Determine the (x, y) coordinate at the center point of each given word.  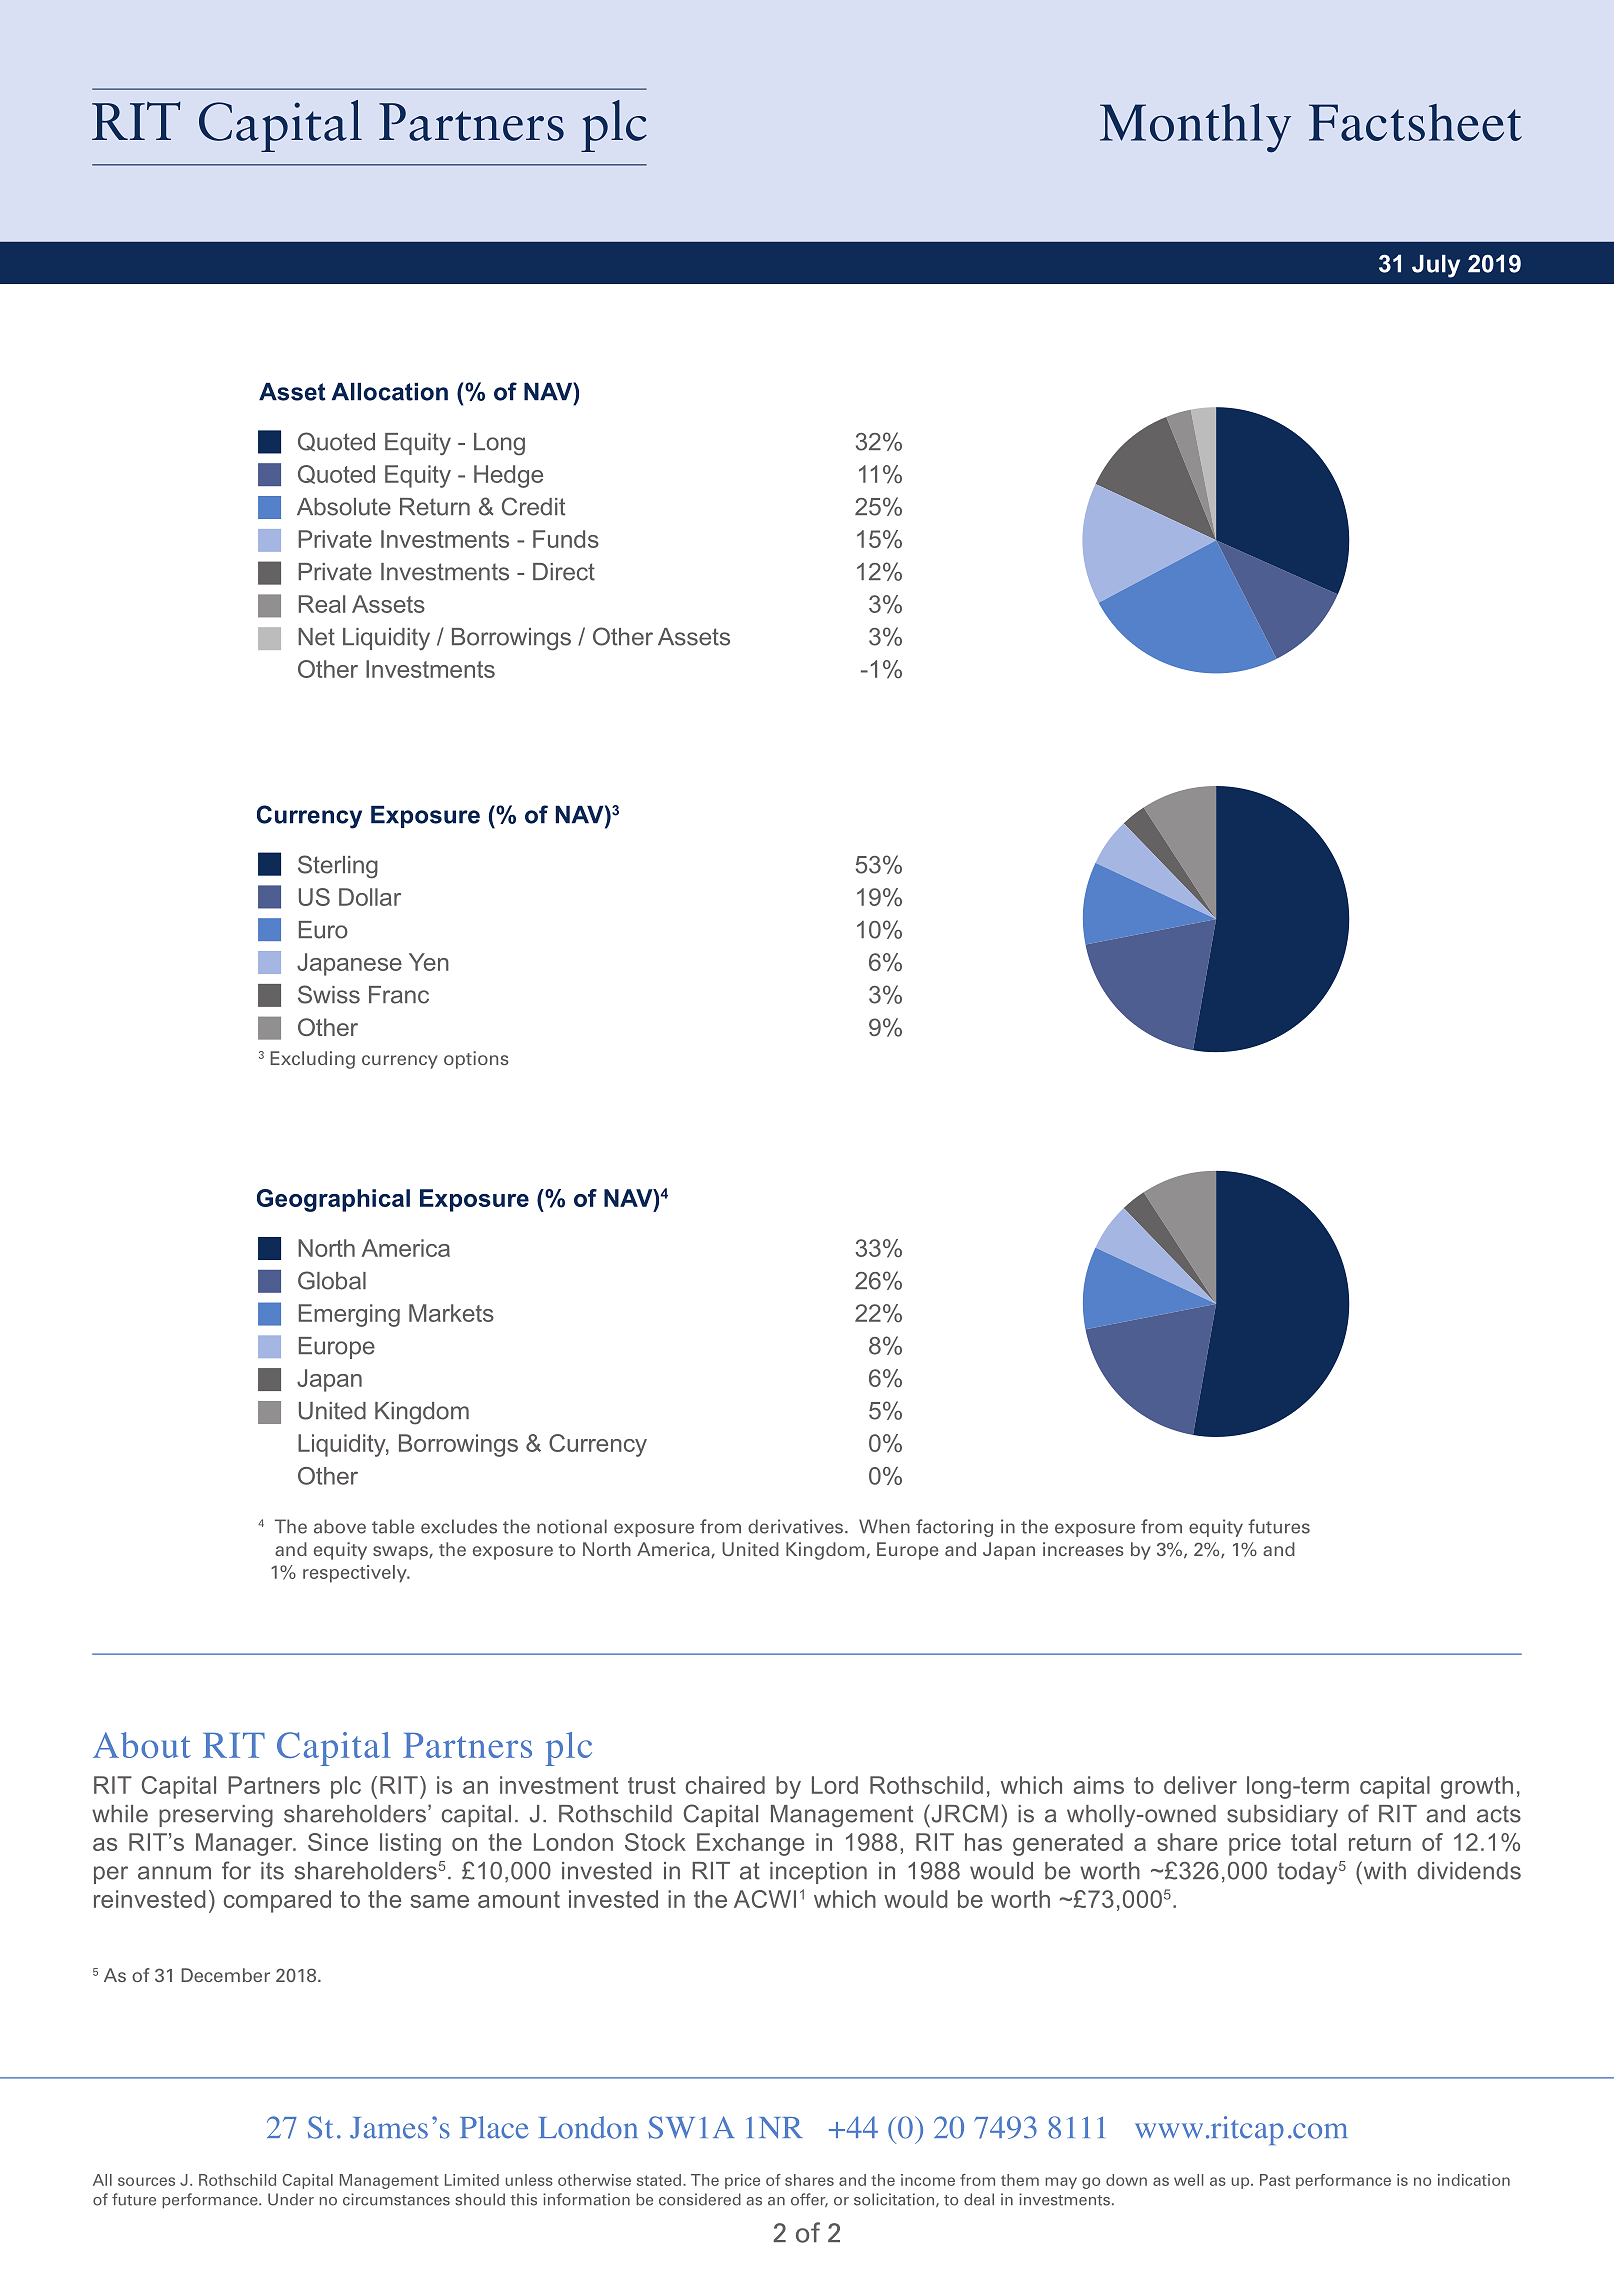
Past (1275, 2180)
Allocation (390, 392)
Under (291, 2199)
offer (809, 2200)
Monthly (1195, 128)
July (1436, 266)
